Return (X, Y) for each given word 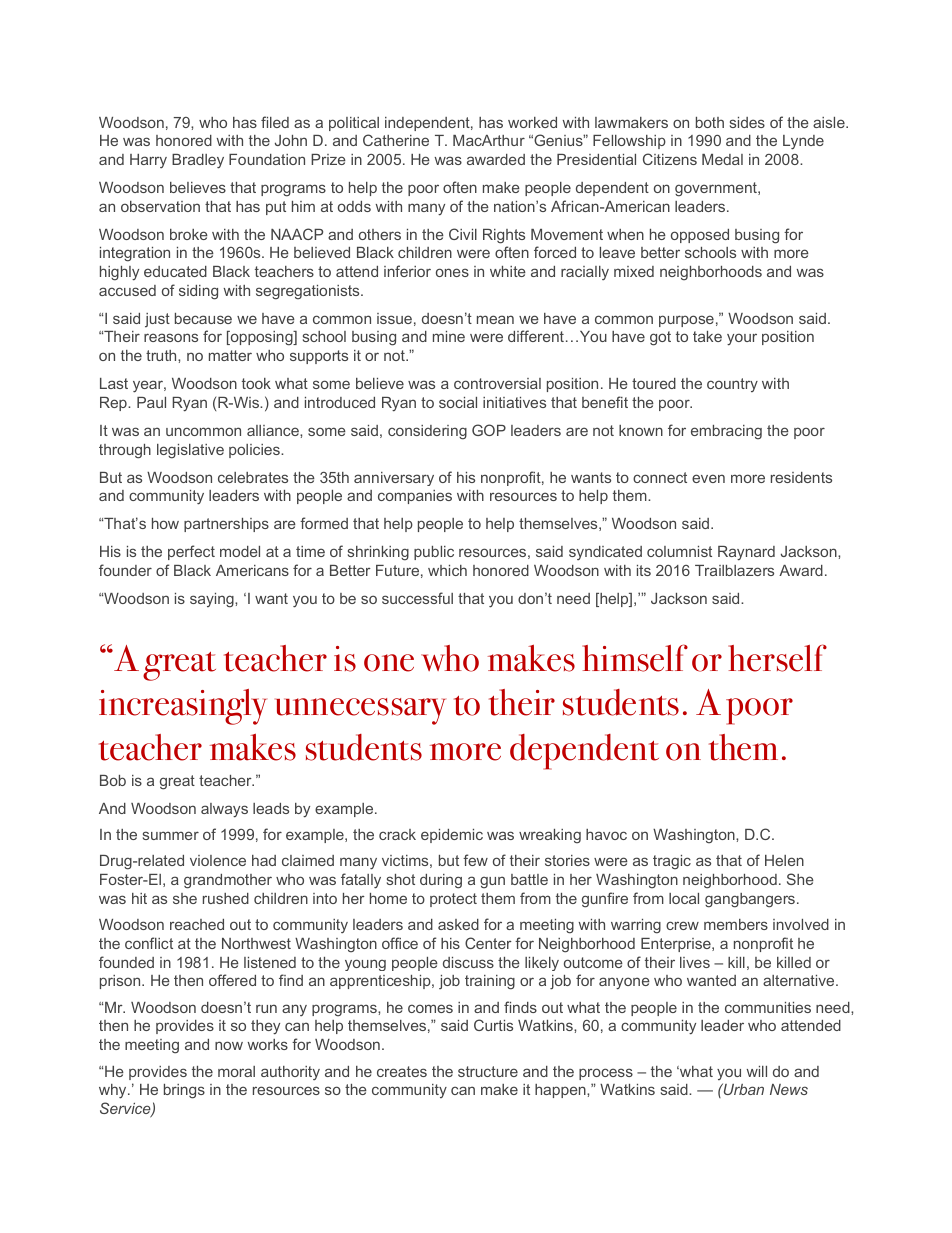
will (756, 1071)
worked (532, 122)
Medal (722, 159)
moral (236, 1071)
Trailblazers (734, 570)
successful (417, 598)
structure (488, 1071)
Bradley (198, 161)
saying (213, 600)
